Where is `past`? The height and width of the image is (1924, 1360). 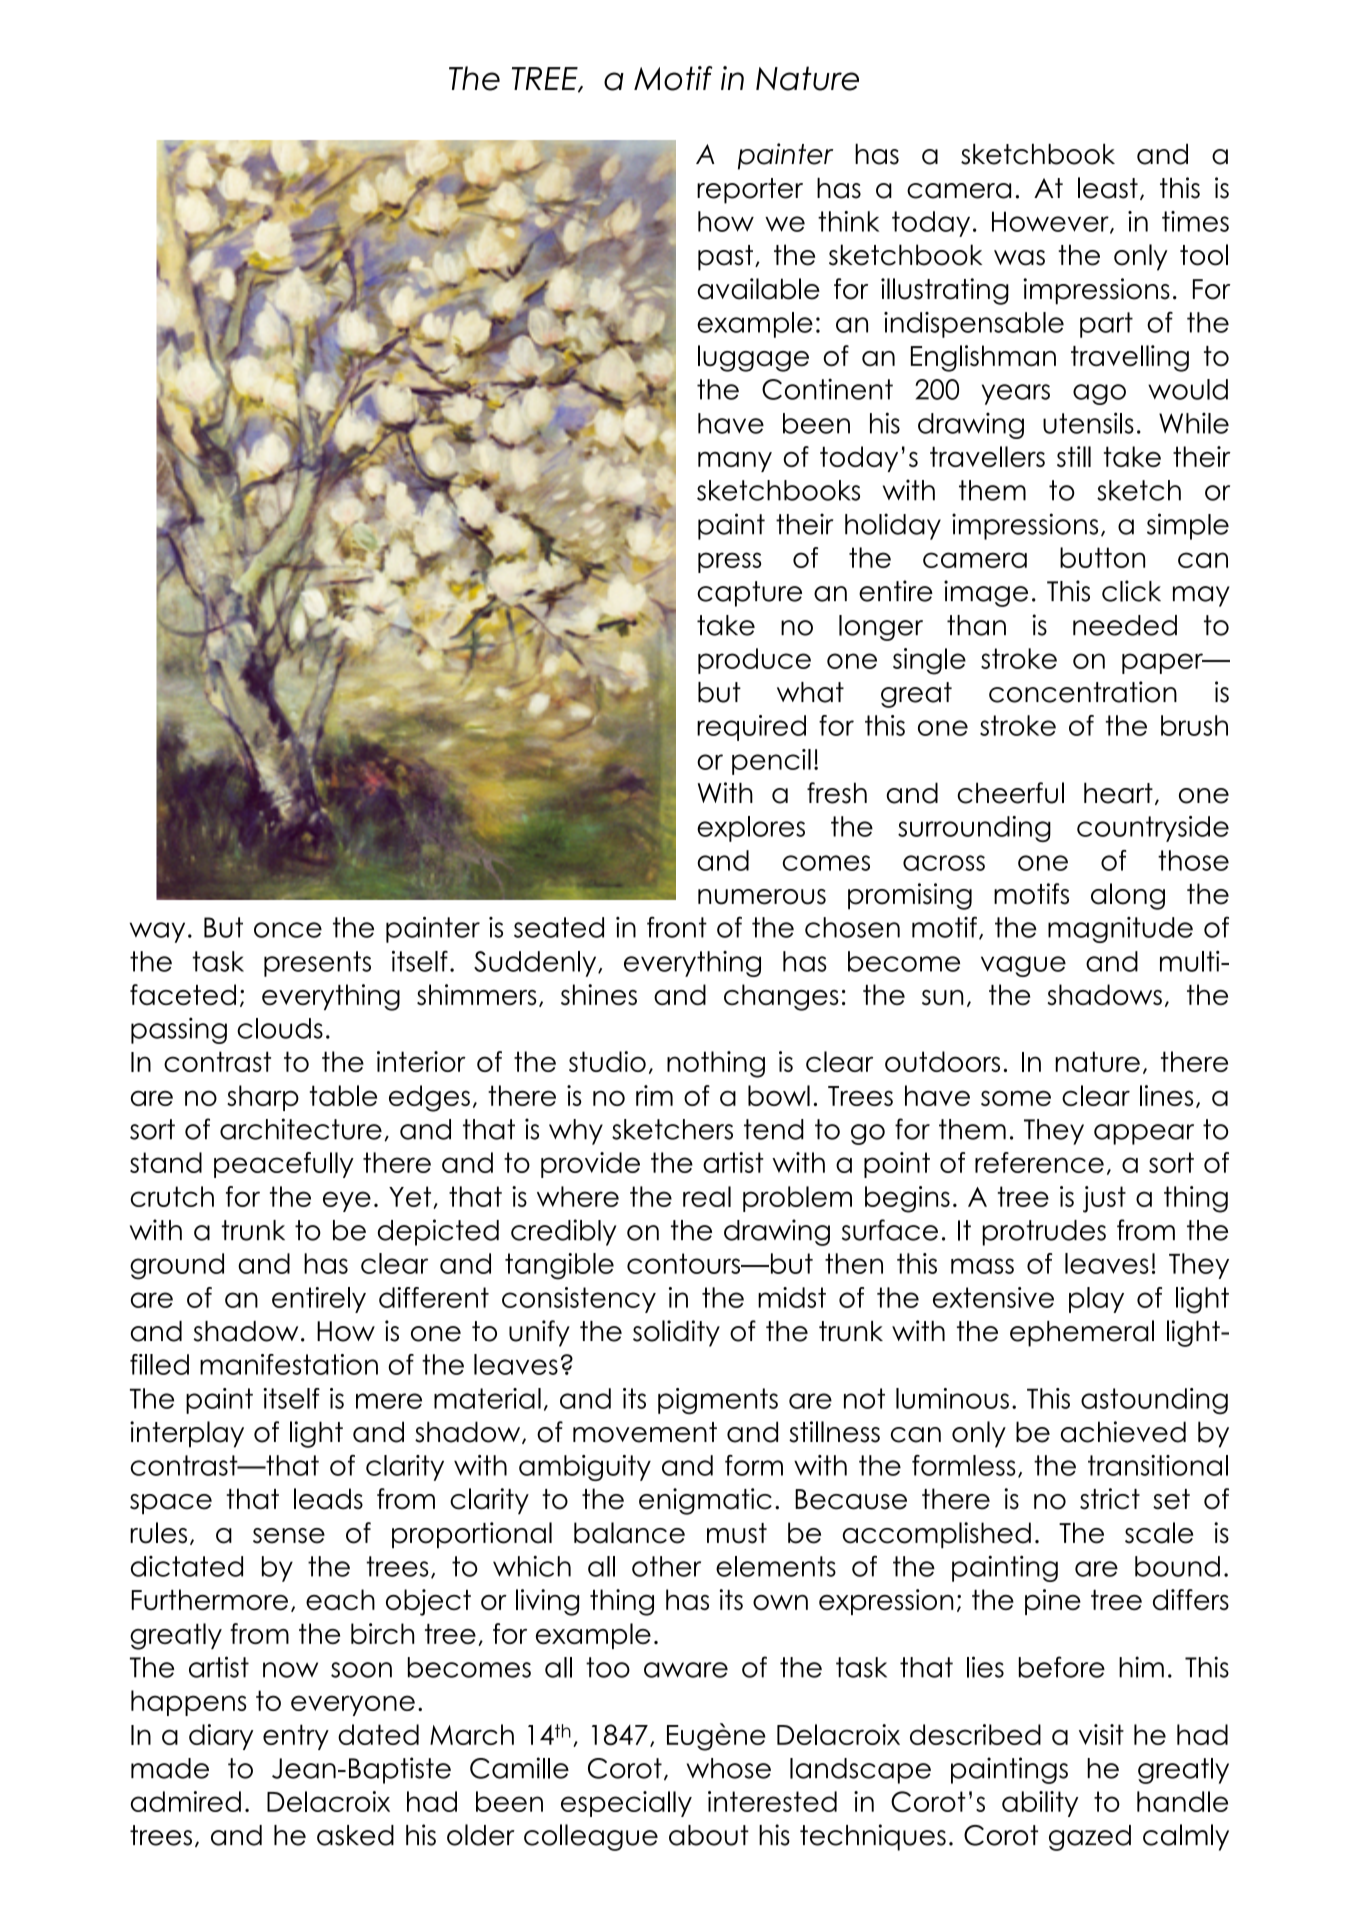 past is located at coordinates (725, 258).
